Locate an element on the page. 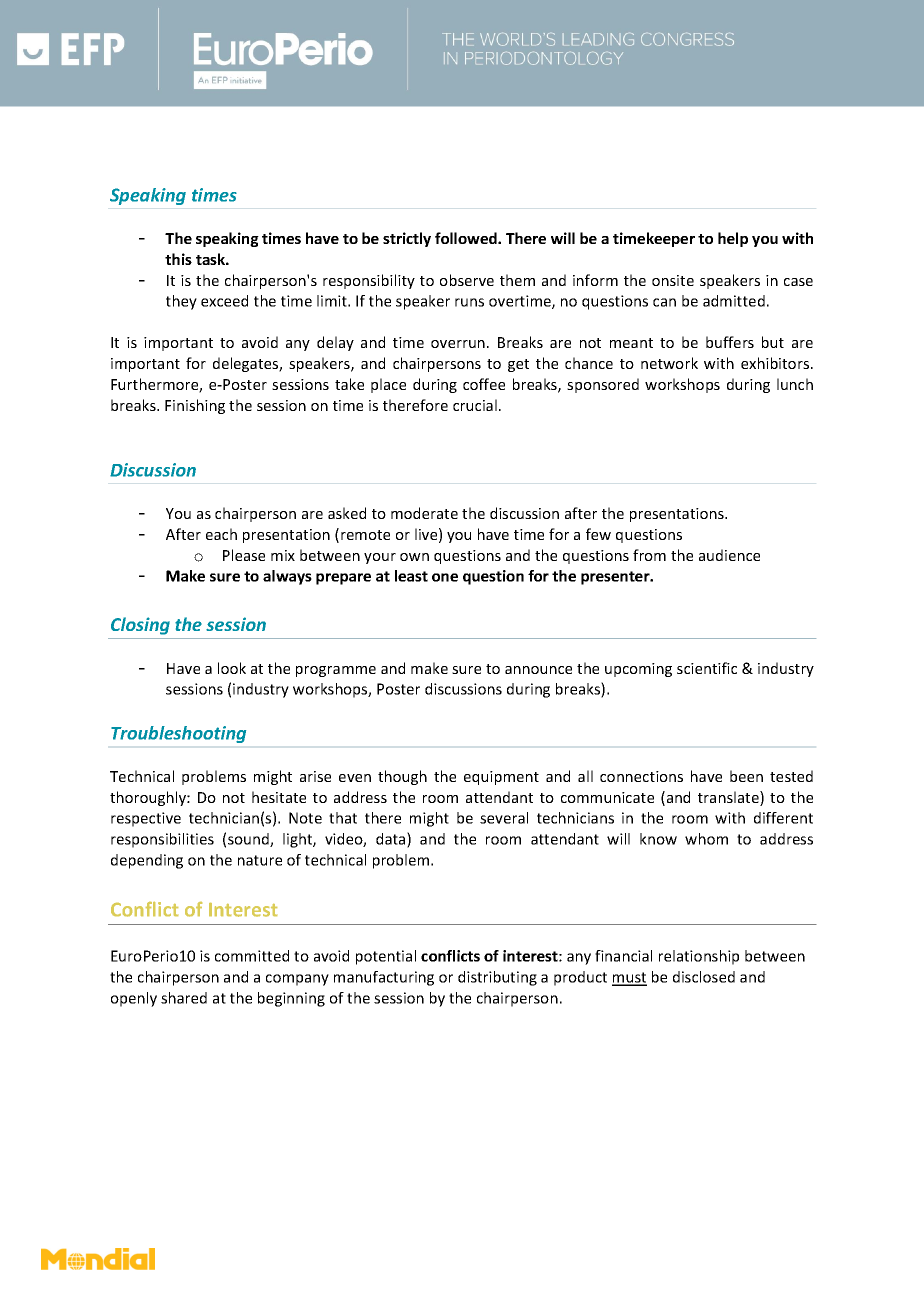 The height and width of the image is (1308, 924). disclosed is located at coordinates (704, 977).
